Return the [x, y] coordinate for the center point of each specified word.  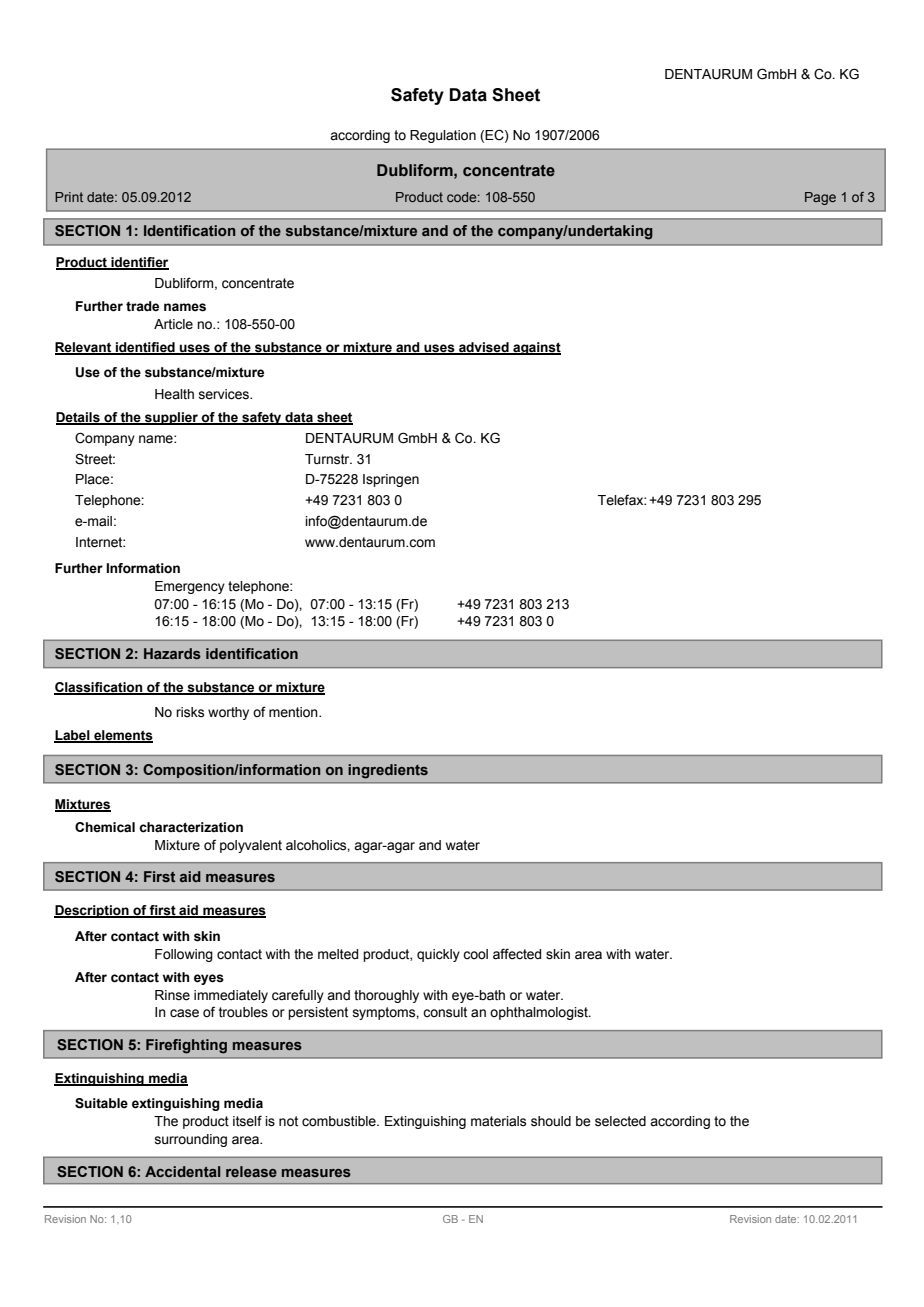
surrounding [191, 1140]
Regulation [443, 136]
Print [69, 197]
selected [620, 1121]
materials [498, 1121]
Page [820, 198]
